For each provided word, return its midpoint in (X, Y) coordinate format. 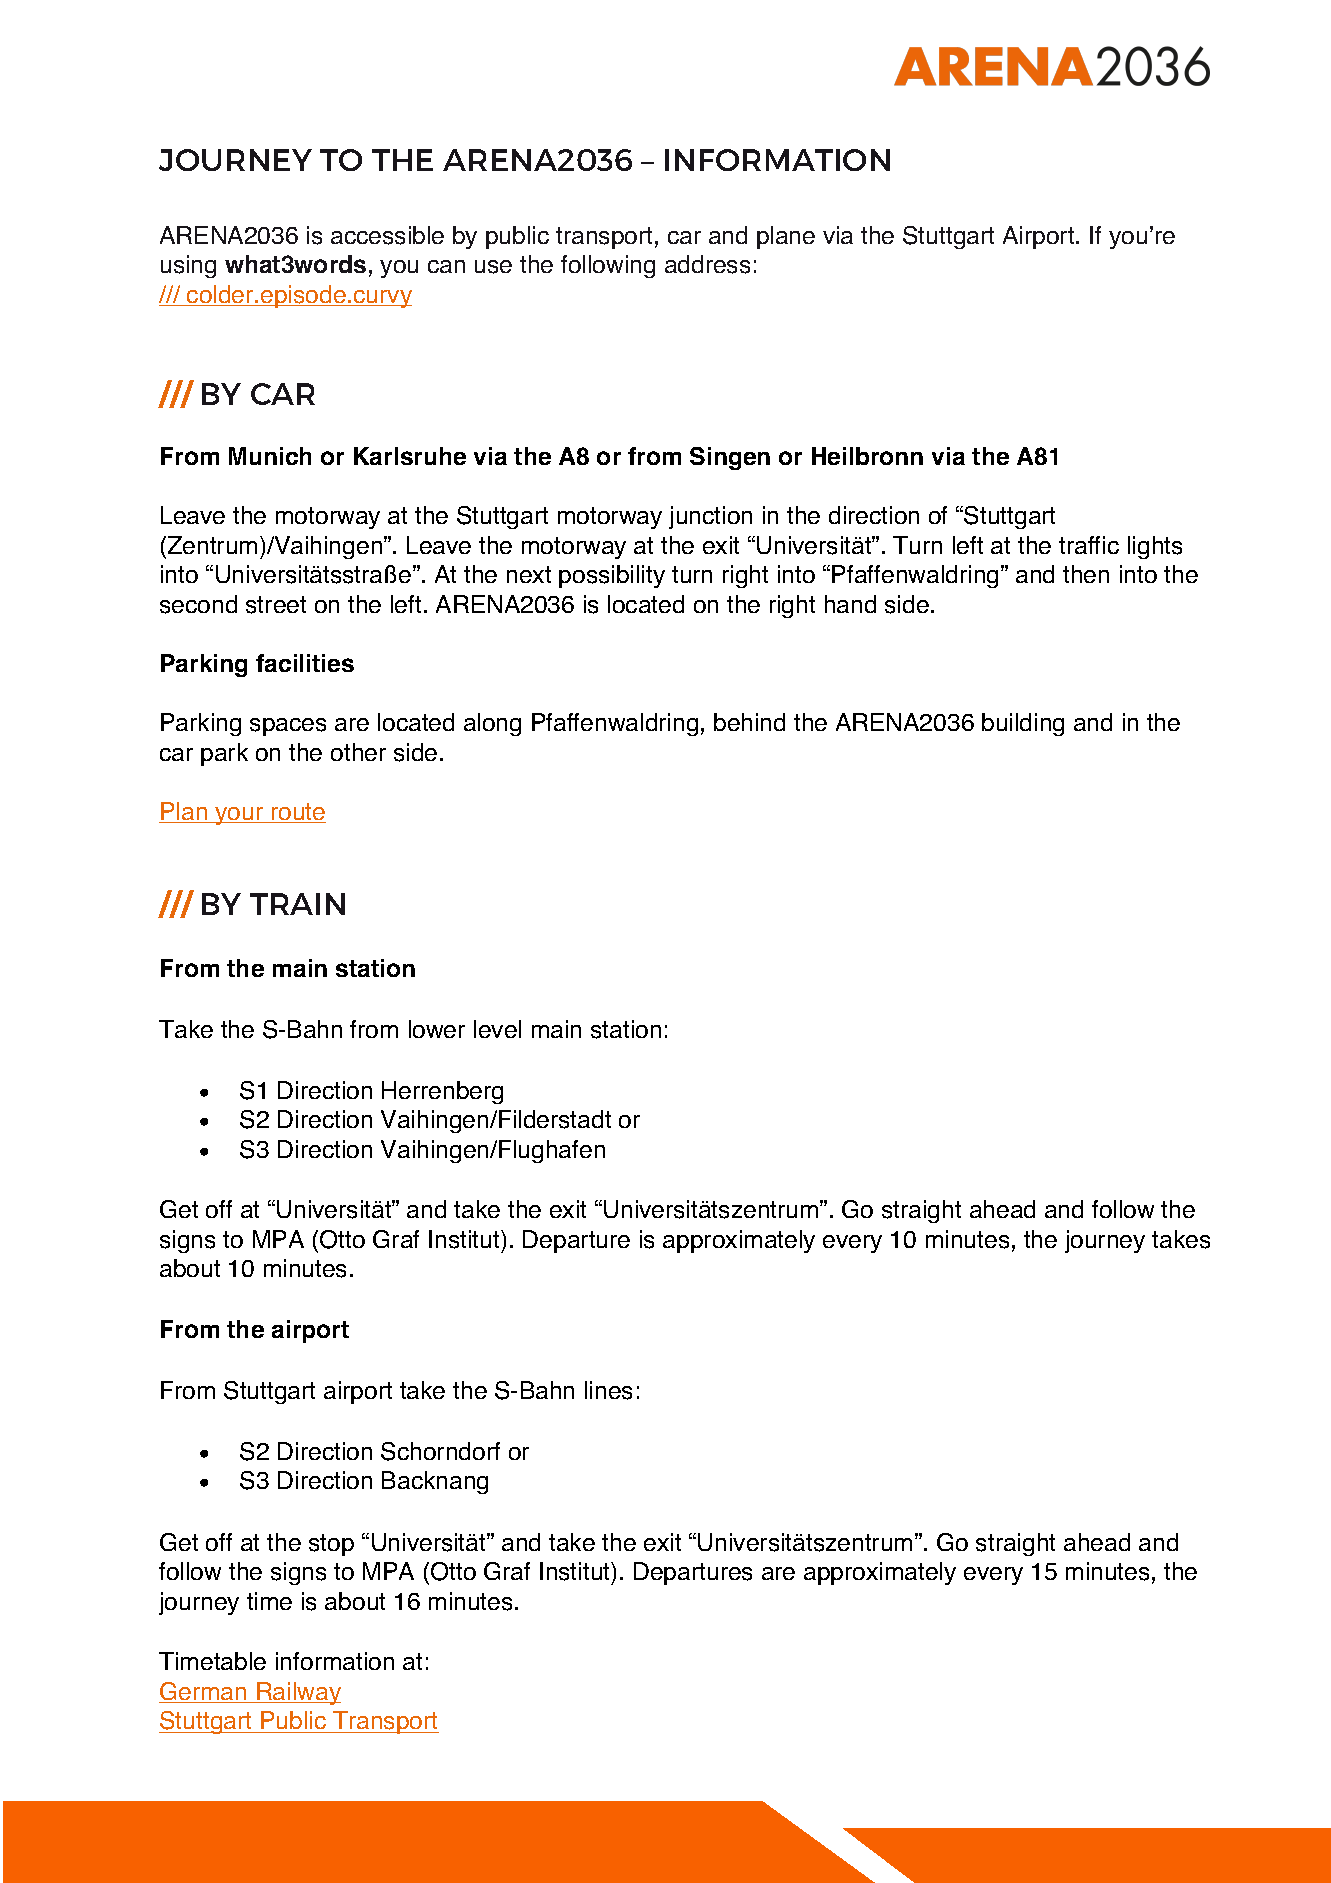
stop (331, 1545)
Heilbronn (867, 456)
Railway (298, 1693)
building (1023, 724)
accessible (387, 235)
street (276, 605)
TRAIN (297, 904)
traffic (1089, 545)
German (204, 1692)
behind (749, 722)
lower (437, 1029)
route (297, 813)
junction (710, 517)
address (707, 264)
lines (608, 1390)
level (497, 1029)
